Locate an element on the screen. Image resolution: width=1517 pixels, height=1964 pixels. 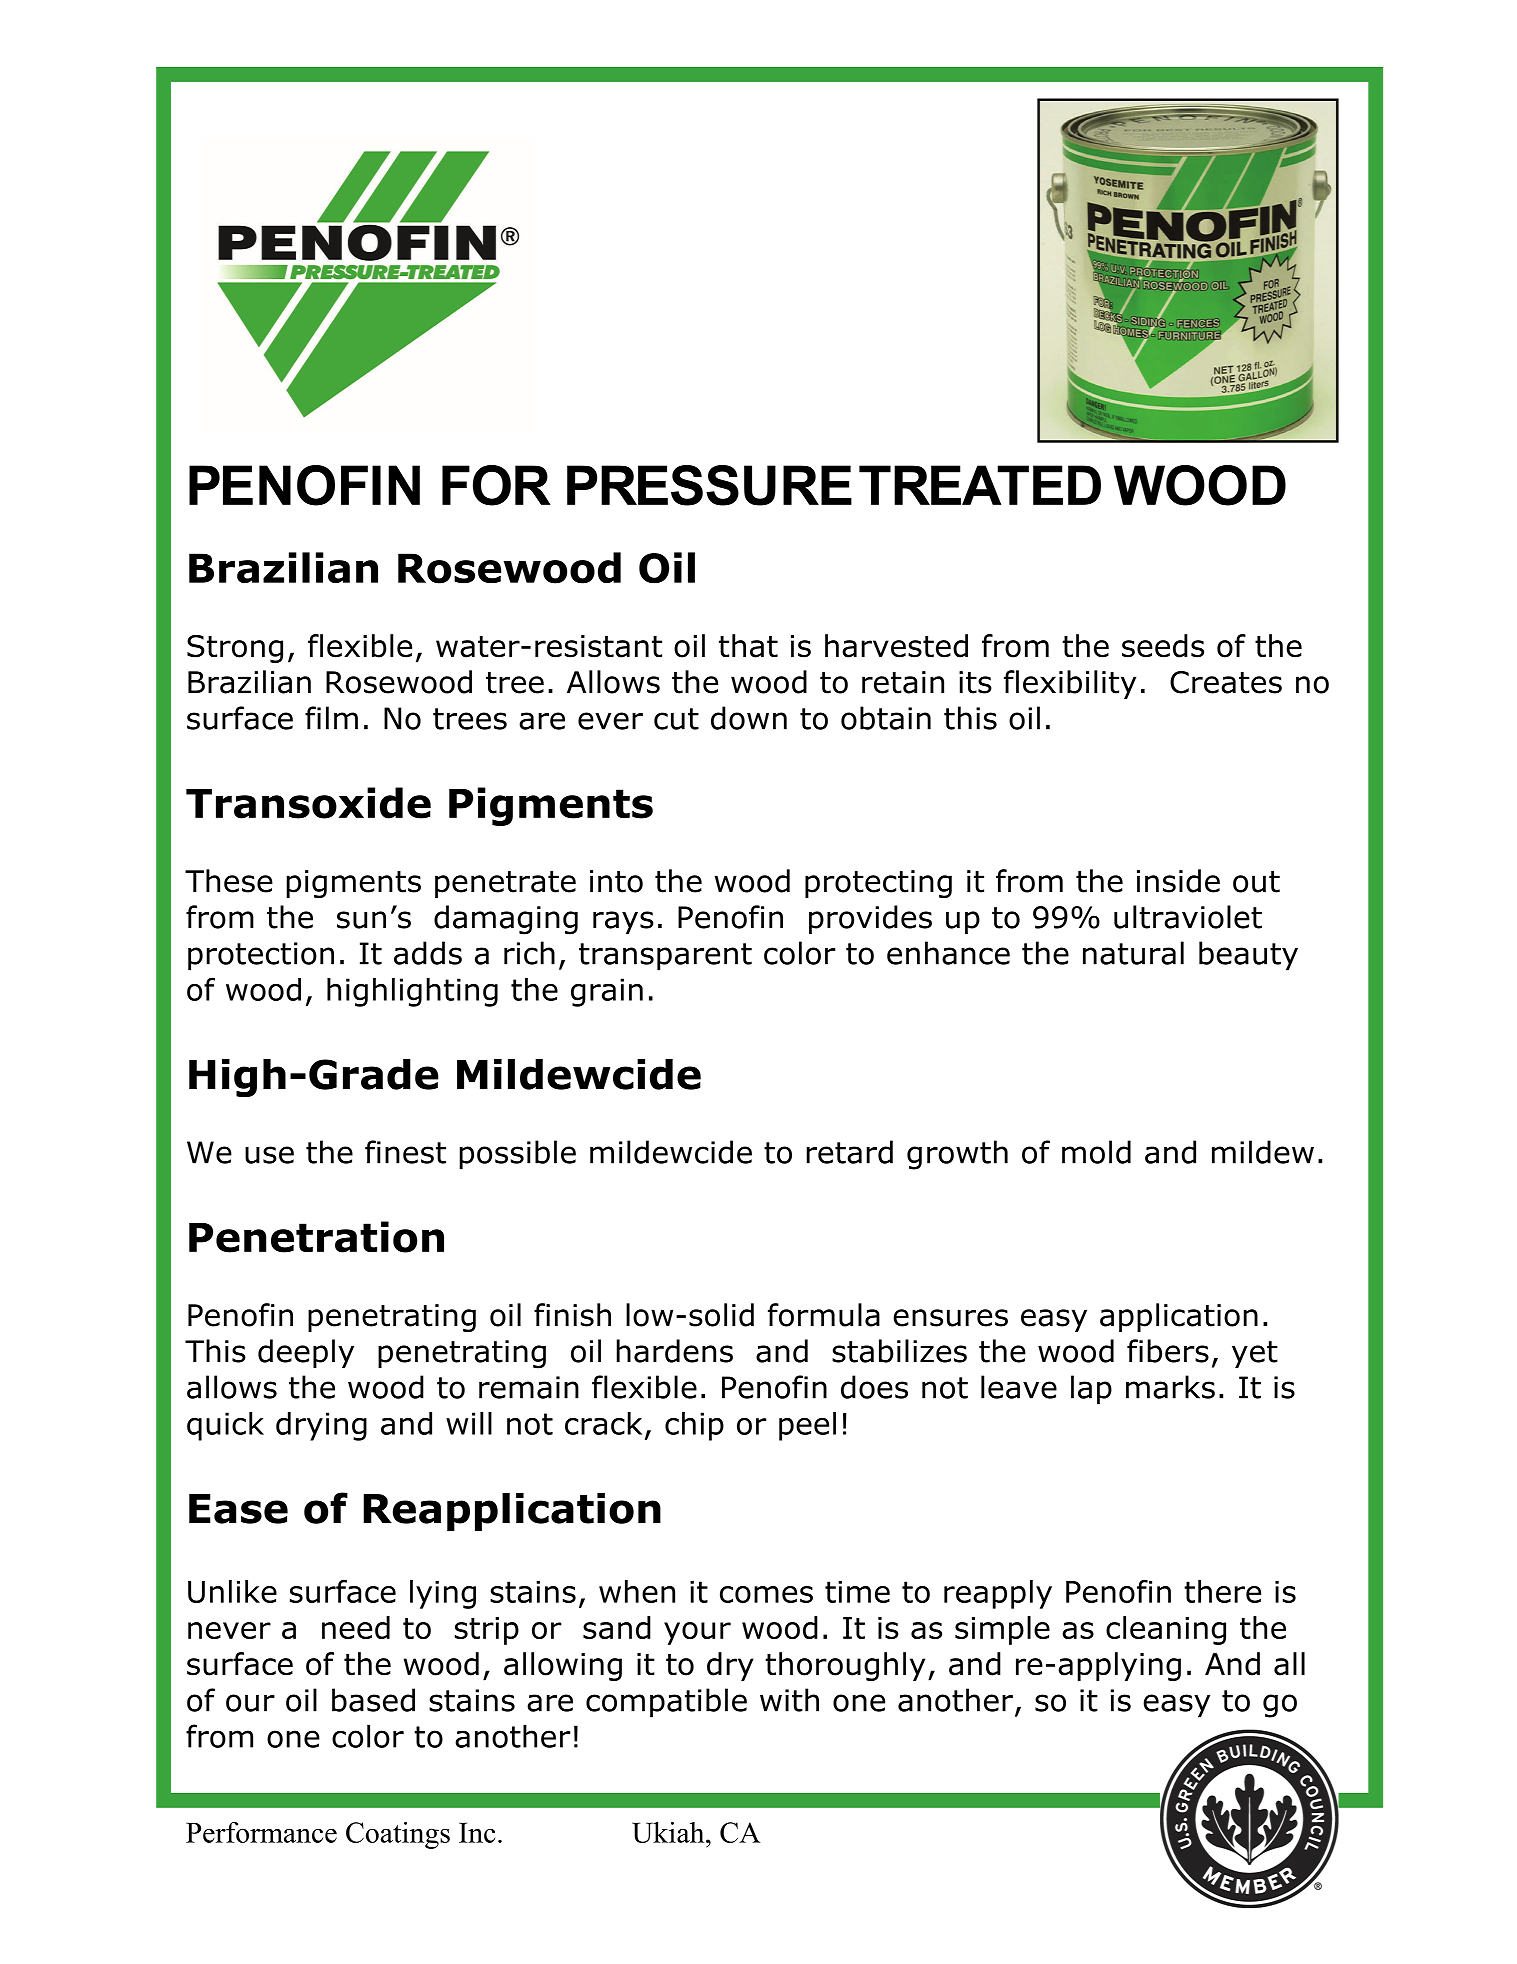
mold is located at coordinates (1096, 1152).
